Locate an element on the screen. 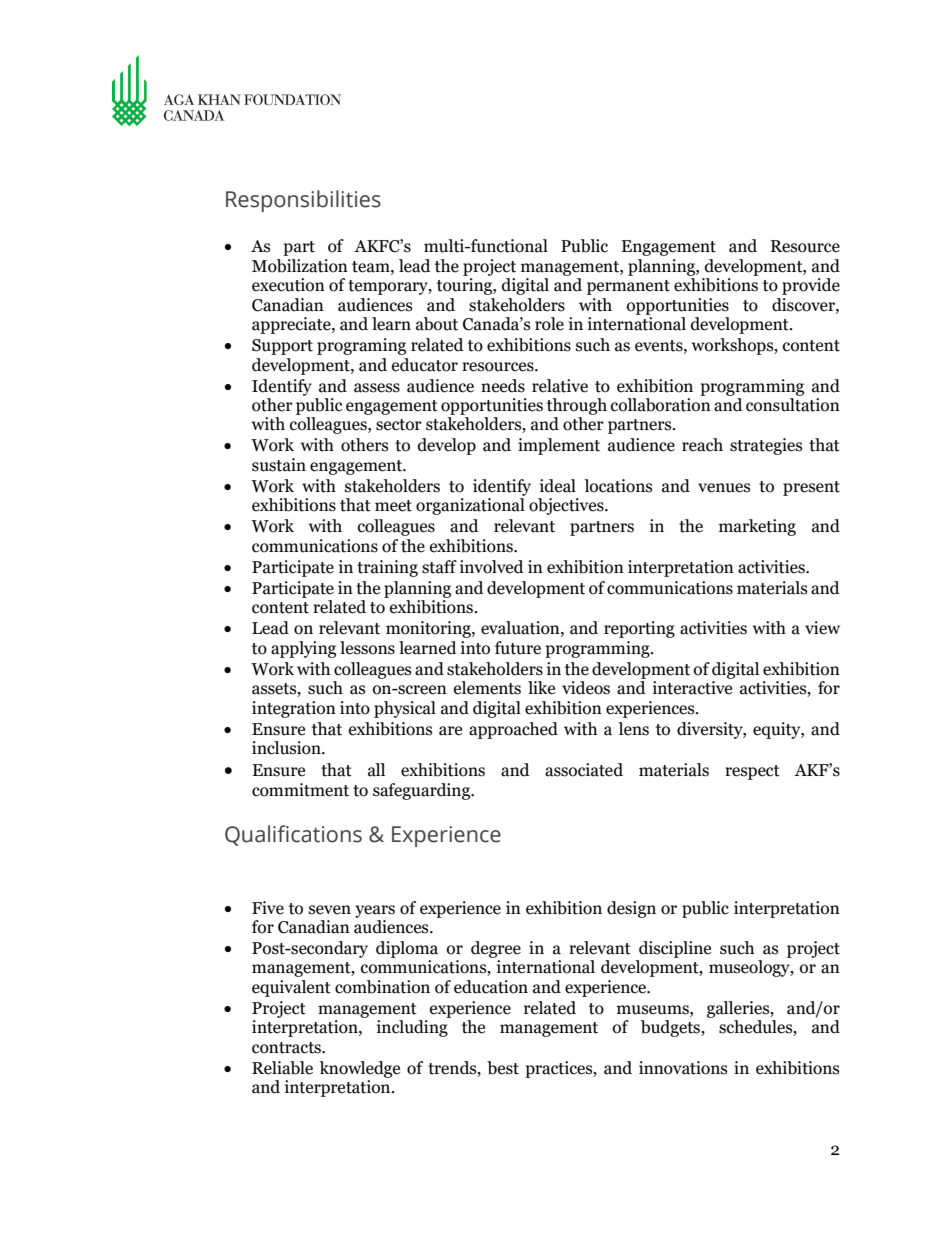 This screenshot has width=952, height=1233. venues is located at coordinates (724, 488).
